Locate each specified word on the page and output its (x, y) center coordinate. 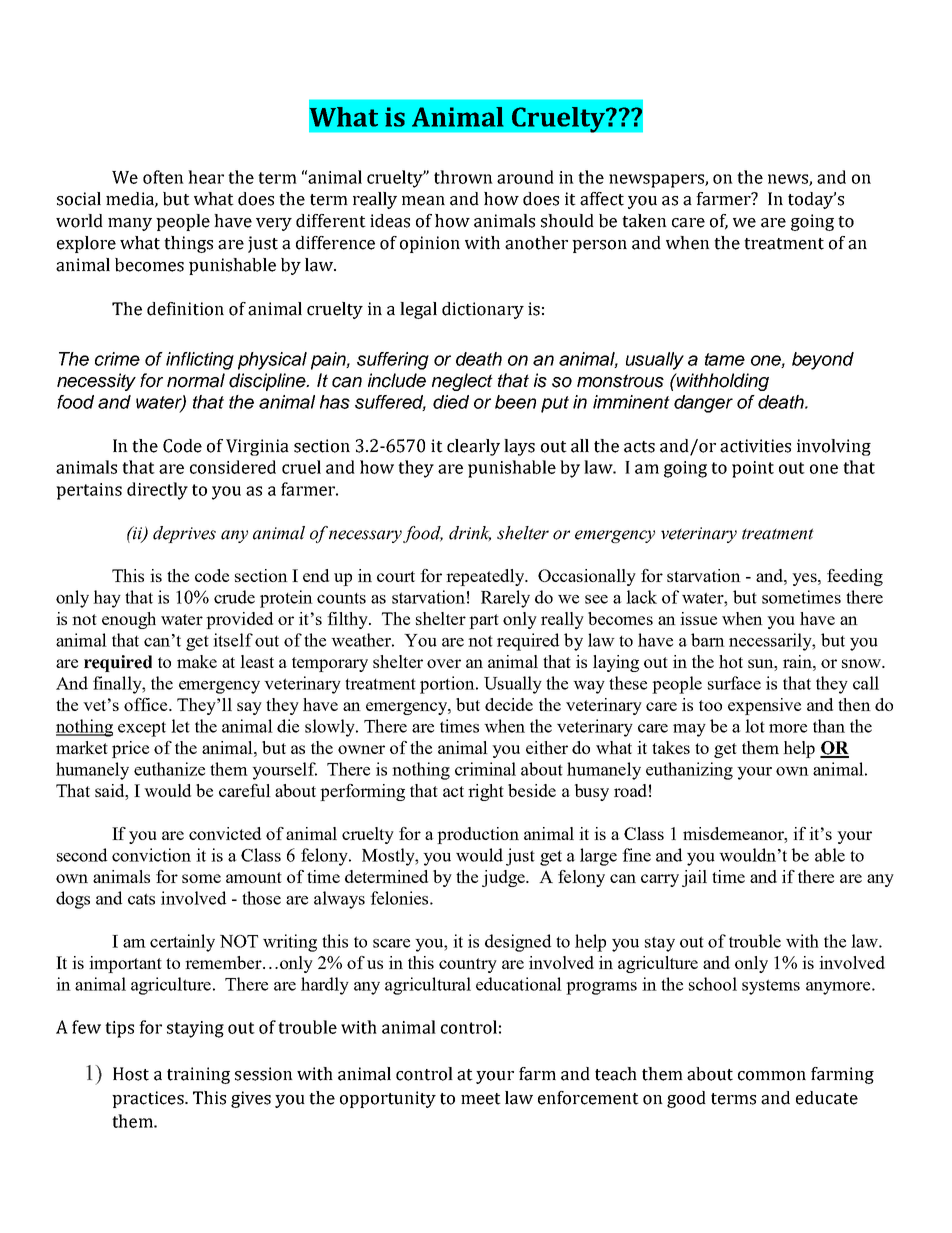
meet (481, 1099)
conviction (151, 855)
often (163, 177)
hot (731, 661)
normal (196, 380)
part (484, 621)
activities (755, 446)
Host (131, 1074)
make (197, 661)
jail (694, 878)
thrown (463, 177)
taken (644, 221)
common (772, 1076)
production (478, 835)
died (451, 402)
